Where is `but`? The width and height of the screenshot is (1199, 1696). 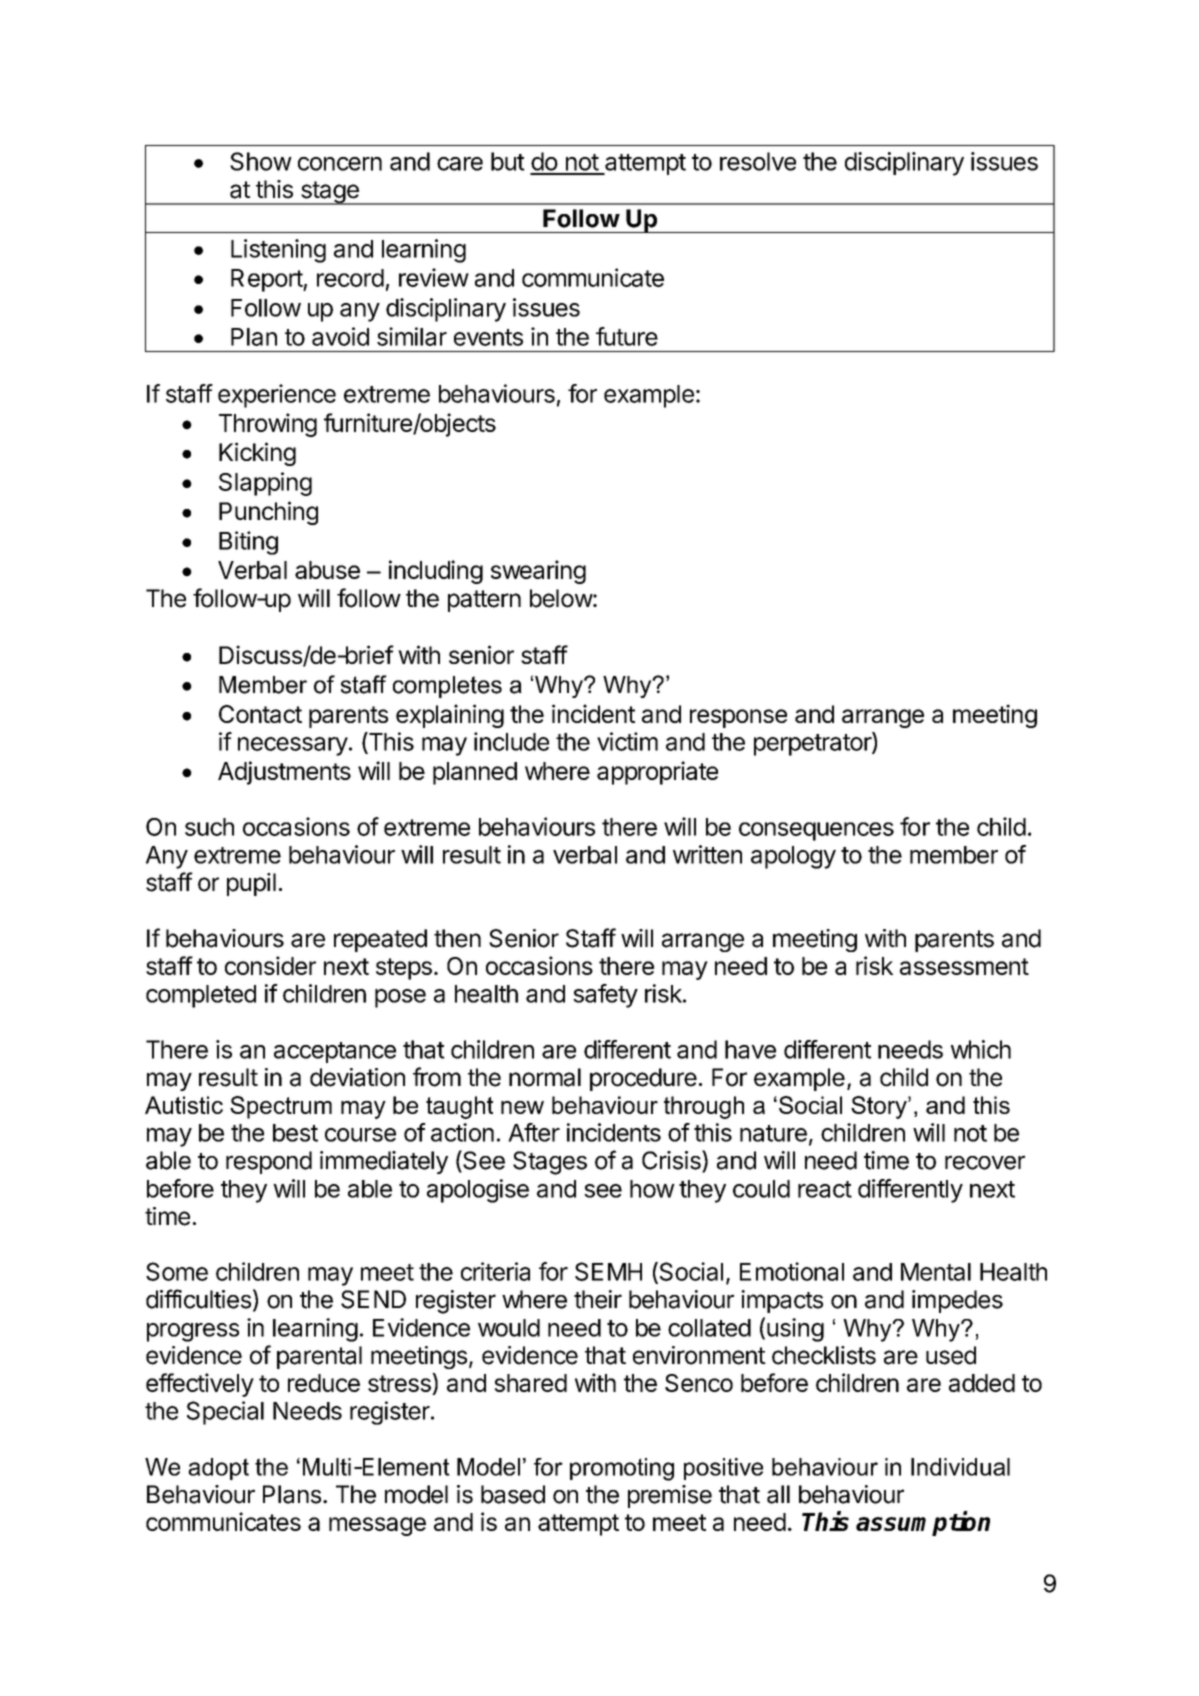 but is located at coordinates (508, 161).
